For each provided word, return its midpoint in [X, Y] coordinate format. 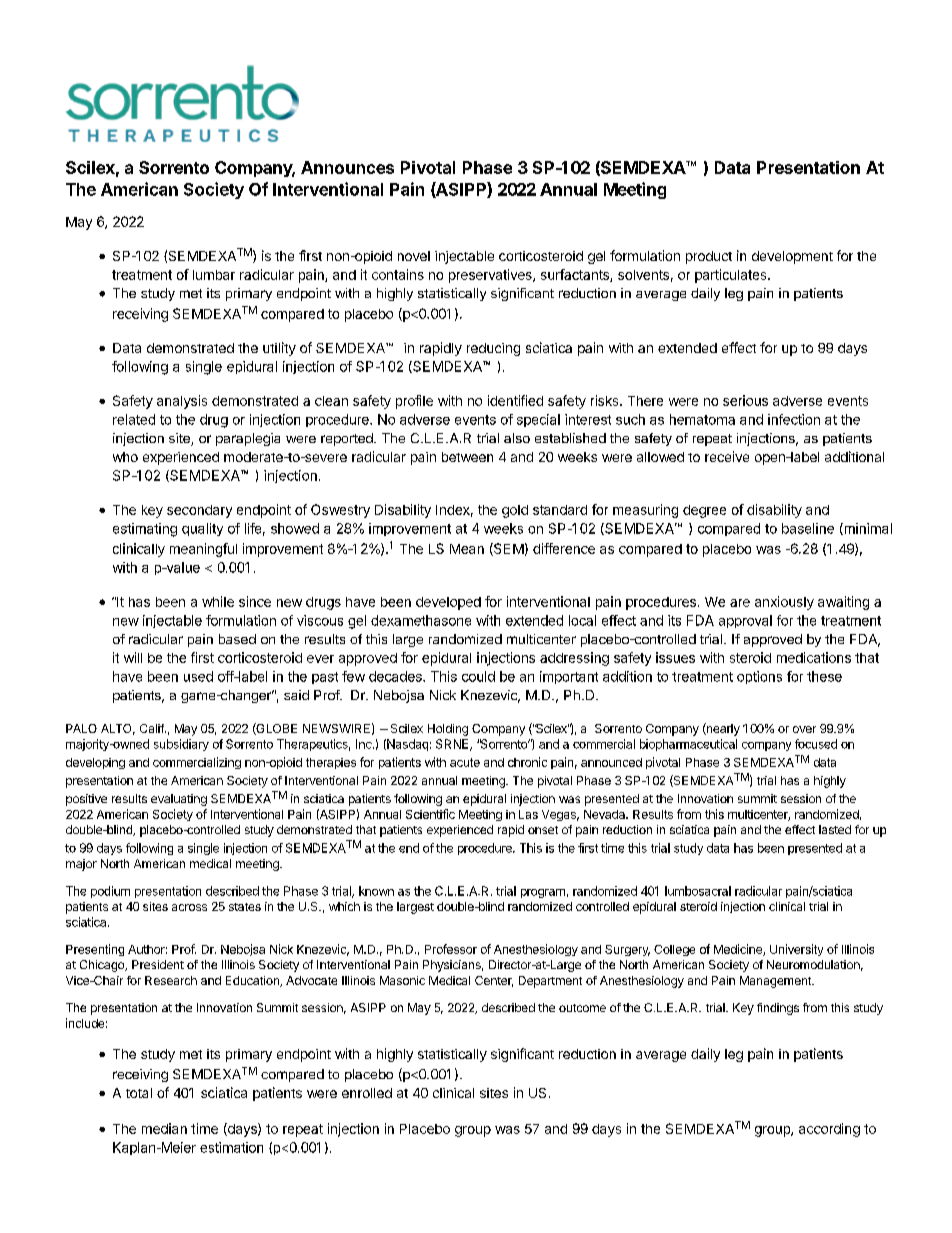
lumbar [214, 275]
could [478, 676]
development [792, 257]
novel [414, 256]
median [164, 1128]
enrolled [367, 1093]
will [133, 657]
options [759, 677]
